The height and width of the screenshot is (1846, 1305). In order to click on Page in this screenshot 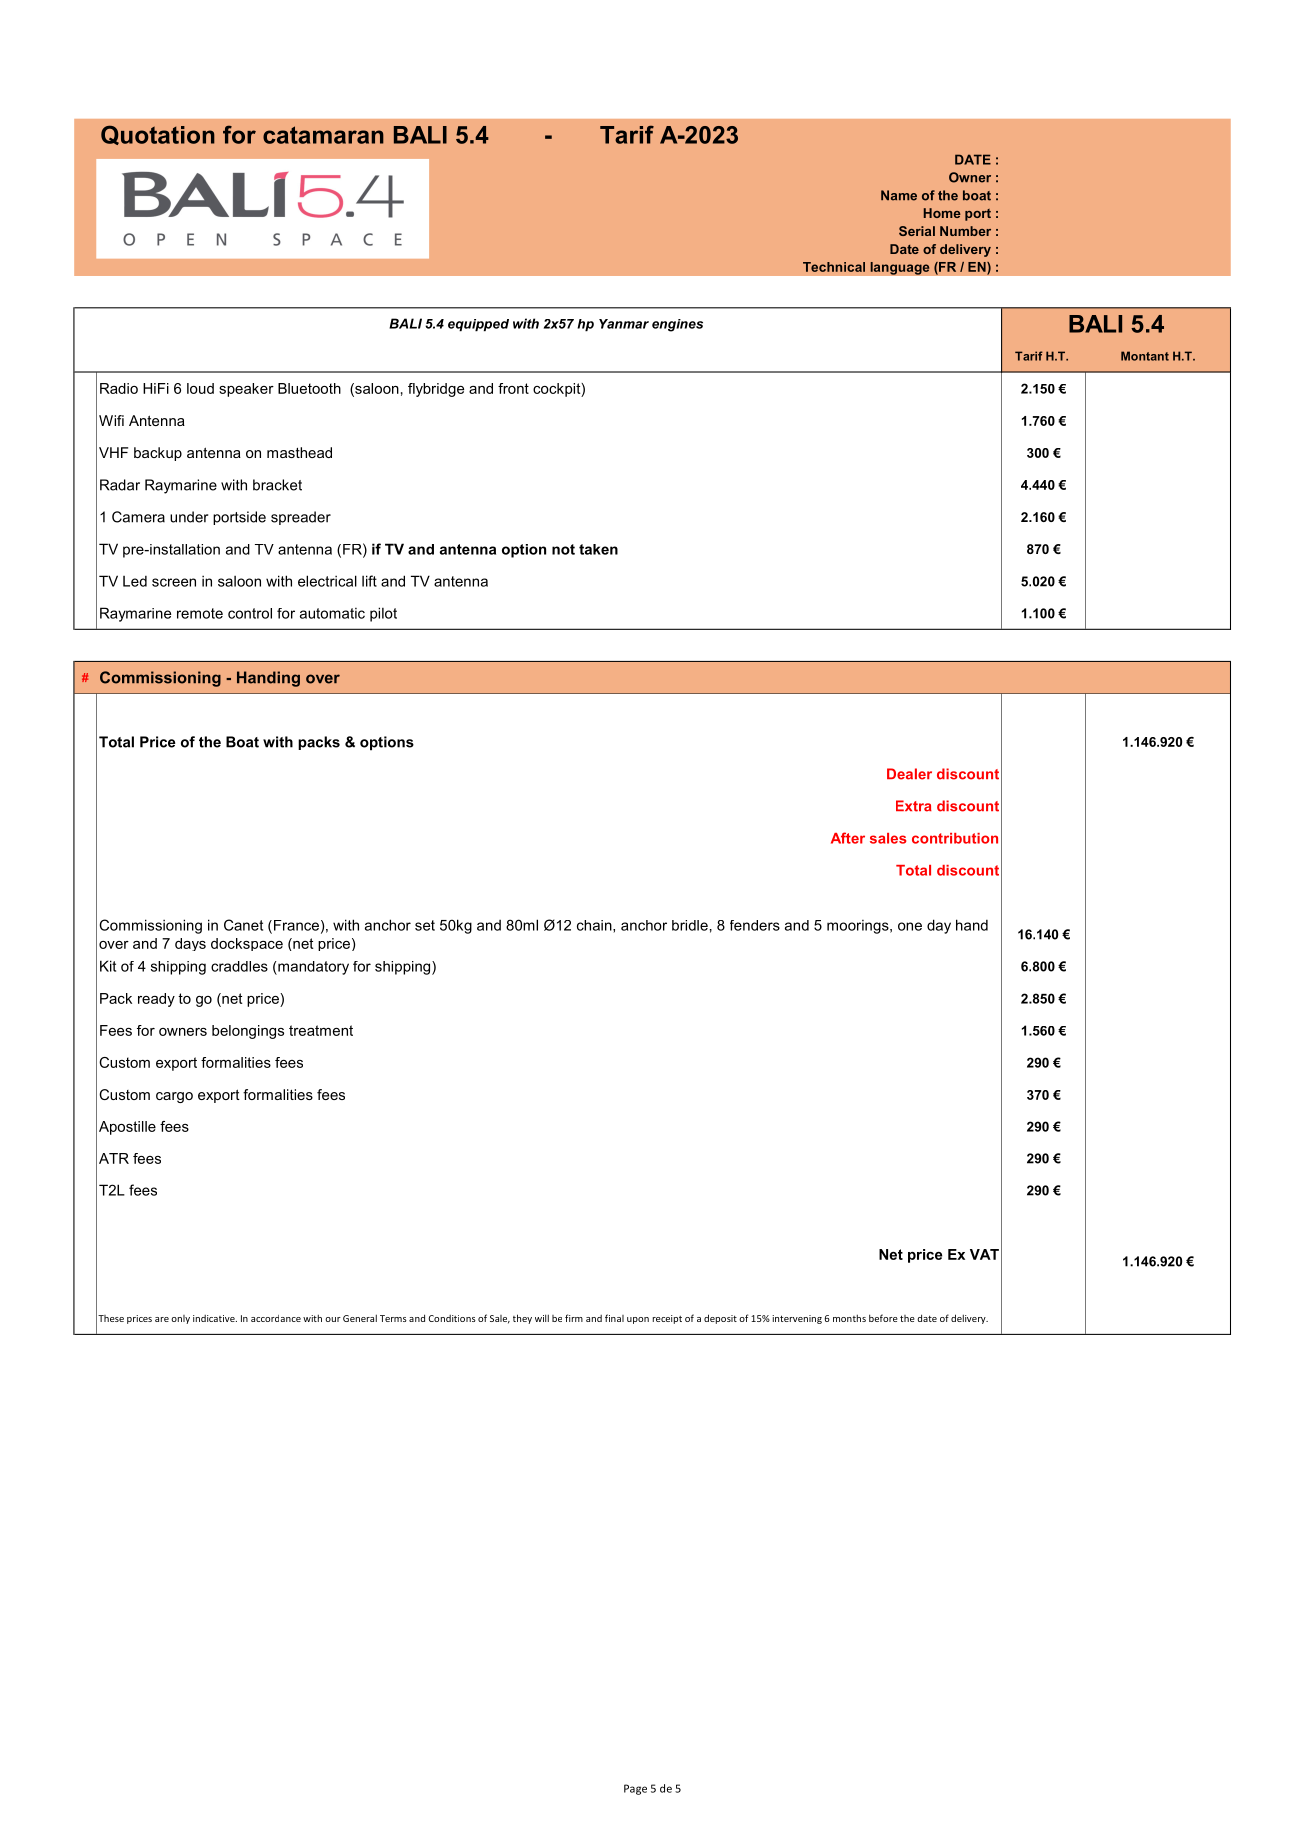, I will do `click(635, 1789)`.
